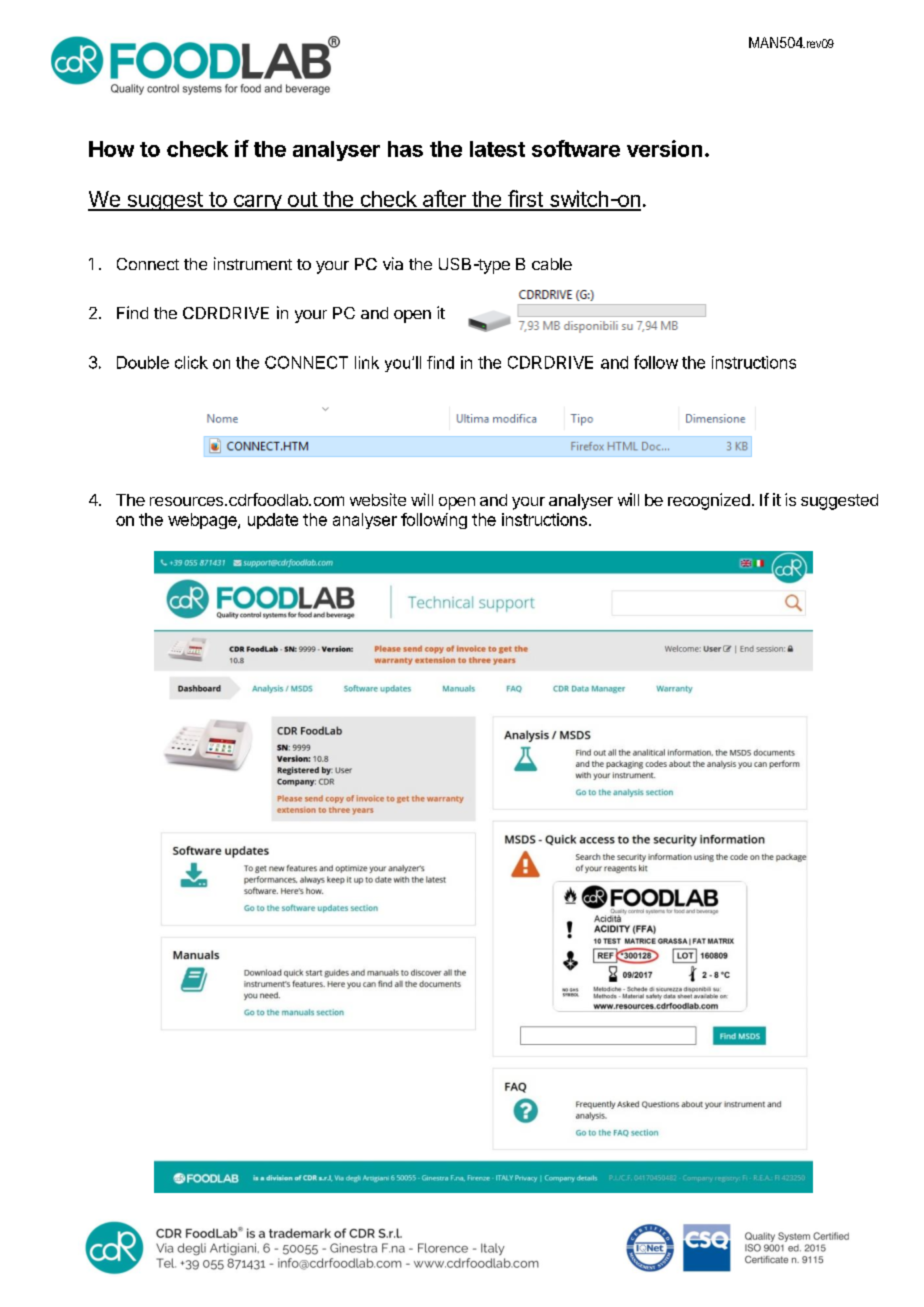 This screenshot has height=1307, width=924. I want to click on click, so click(191, 362).
